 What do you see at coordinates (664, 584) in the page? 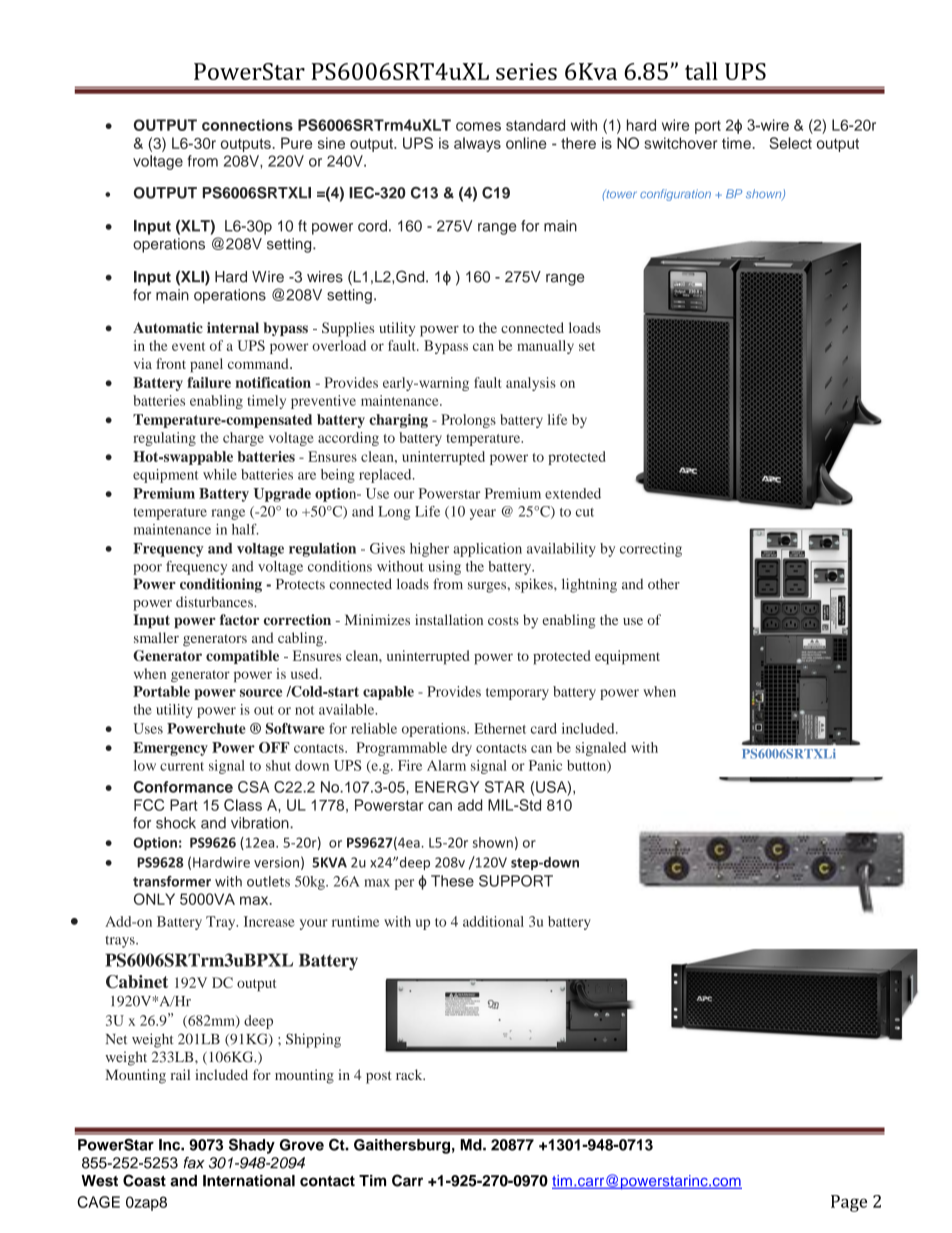
I see `other` at bounding box center [664, 584].
